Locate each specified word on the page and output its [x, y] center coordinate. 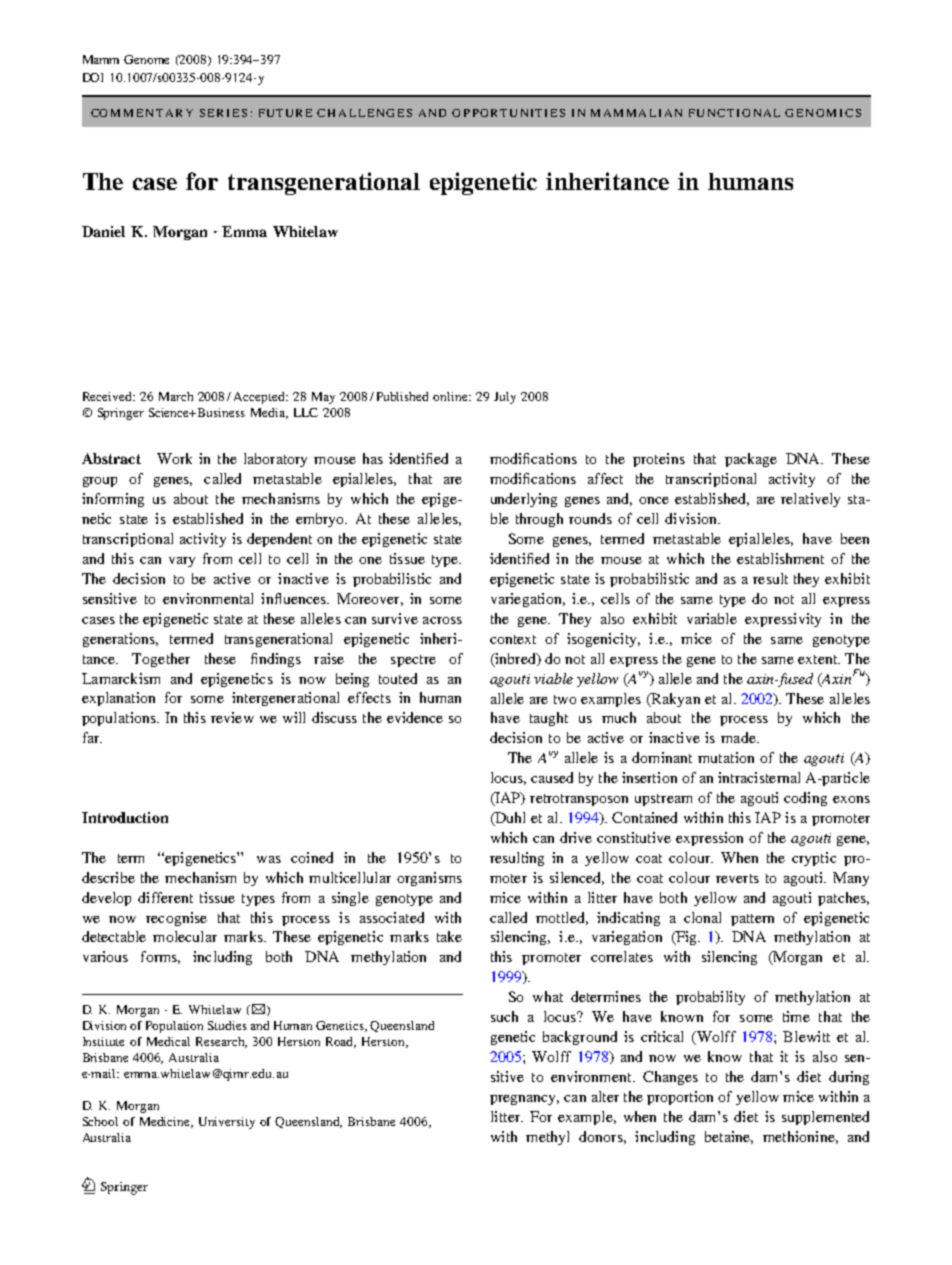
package [751, 460]
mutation [726, 757]
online [452, 396]
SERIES [223, 113]
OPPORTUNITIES [508, 113]
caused [552, 777]
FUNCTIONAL [734, 113]
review [232, 717]
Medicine [166, 1122]
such [504, 1016]
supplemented [825, 1118]
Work [174, 458]
